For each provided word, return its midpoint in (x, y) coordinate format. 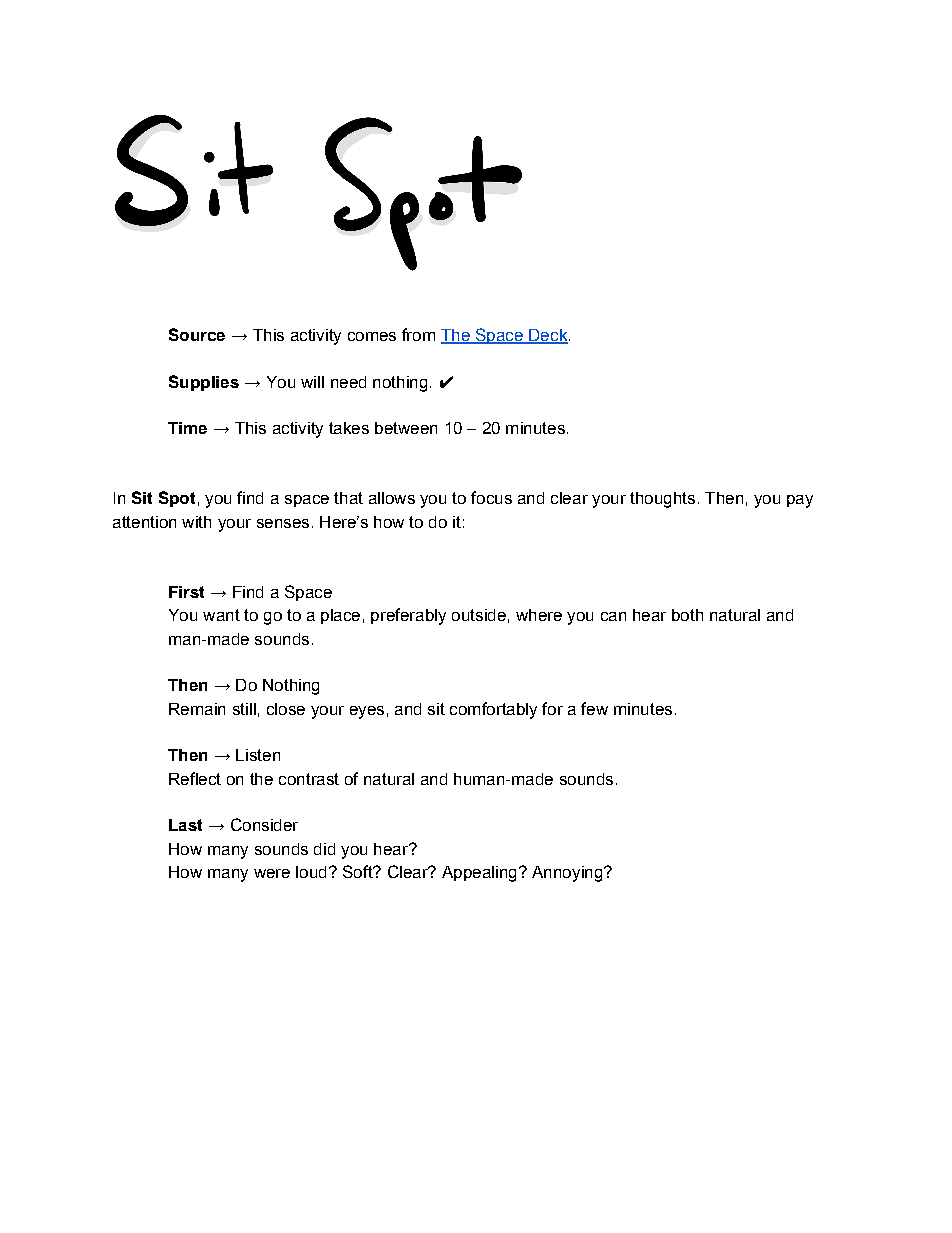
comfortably (493, 710)
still (244, 709)
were (272, 873)
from (418, 334)
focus (491, 497)
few (594, 708)
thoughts (662, 500)
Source (197, 334)
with (196, 522)
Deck (547, 336)
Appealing (479, 874)
